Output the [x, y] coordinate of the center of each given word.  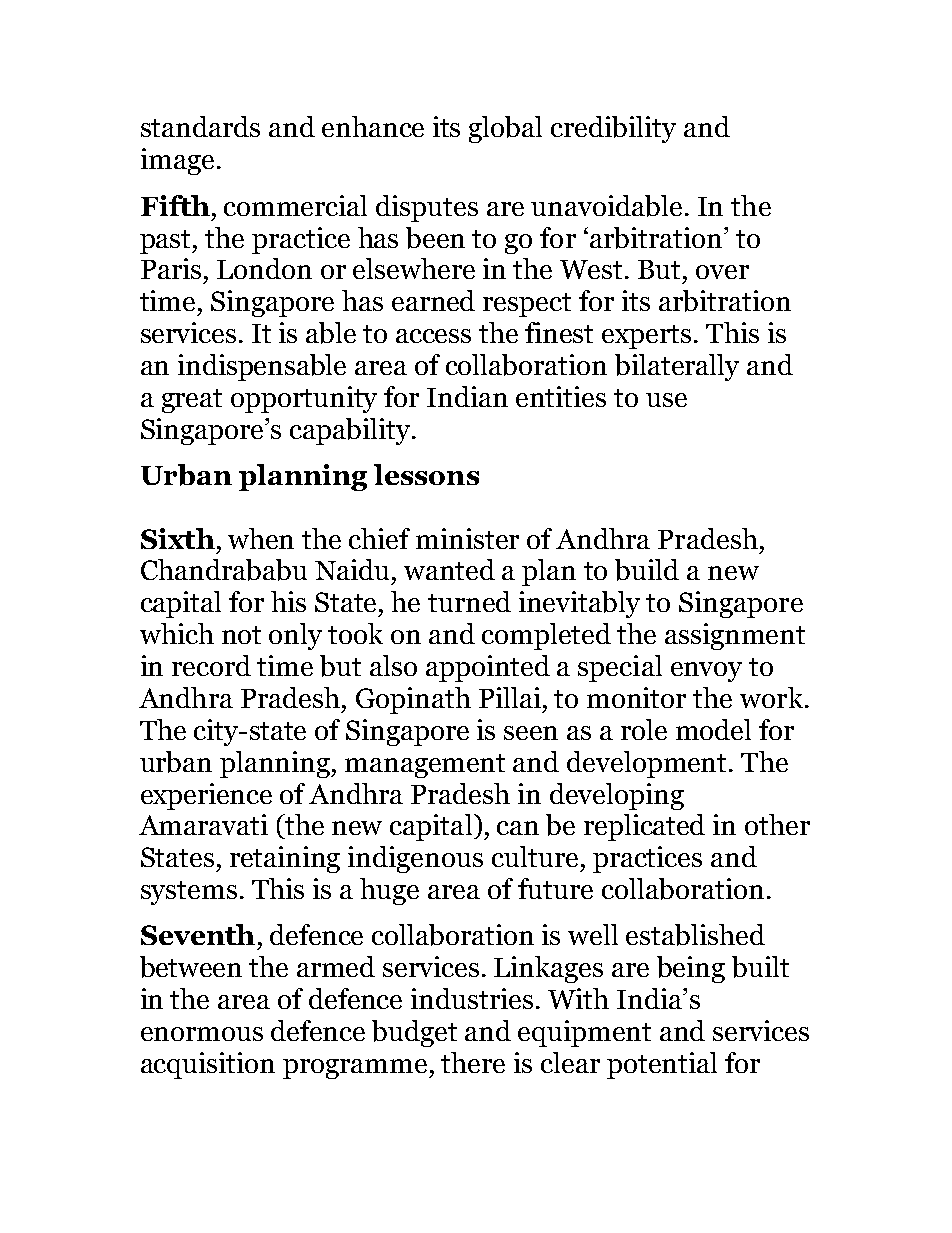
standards [200, 126]
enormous [202, 1034]
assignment [735, 636]
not [241, 635]
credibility [613, 129]
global [505, 129]
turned [469, 601]
